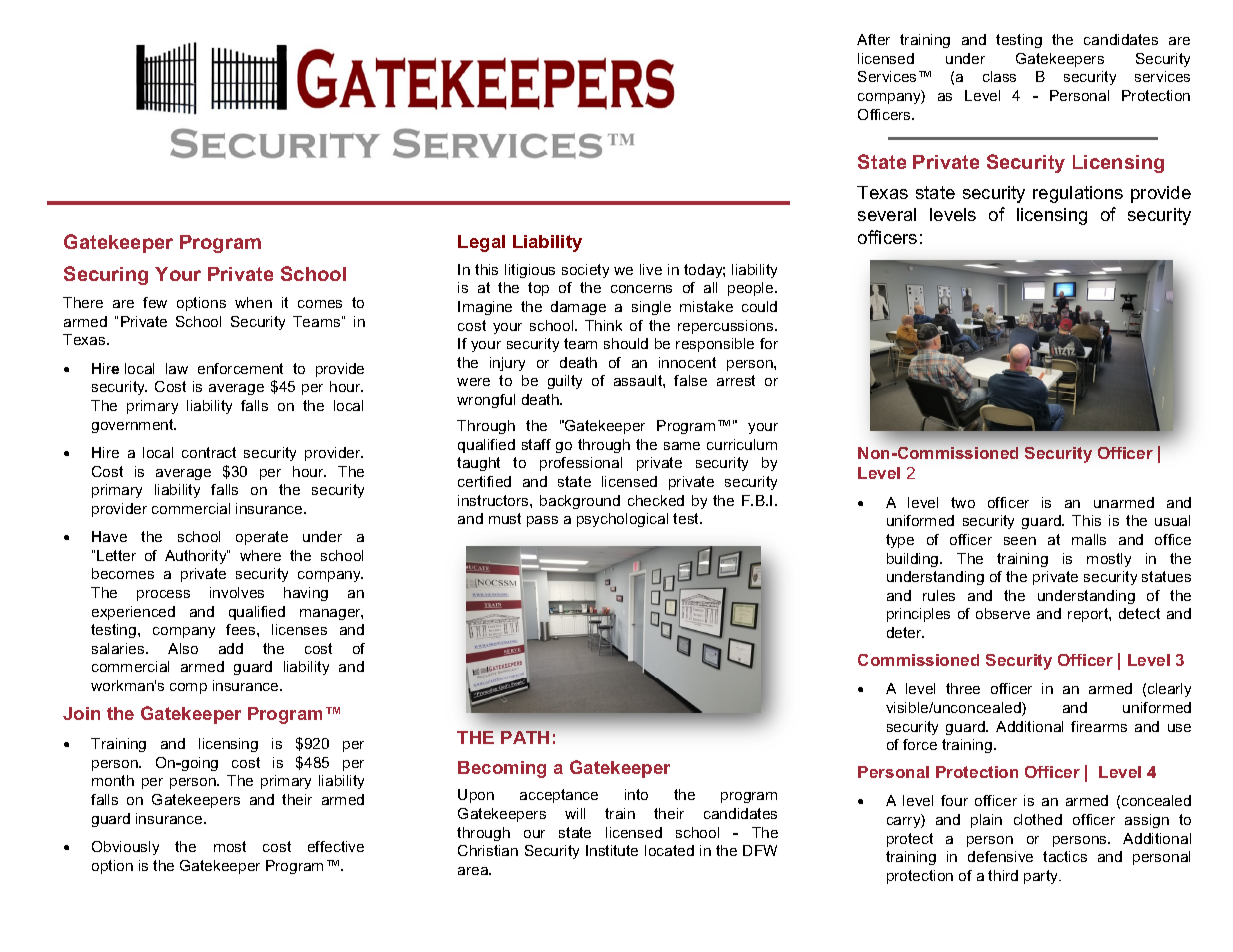 Image resolution: width=1233 pixels, height=952 pixels. I want to click on After, so click(873, 39).
